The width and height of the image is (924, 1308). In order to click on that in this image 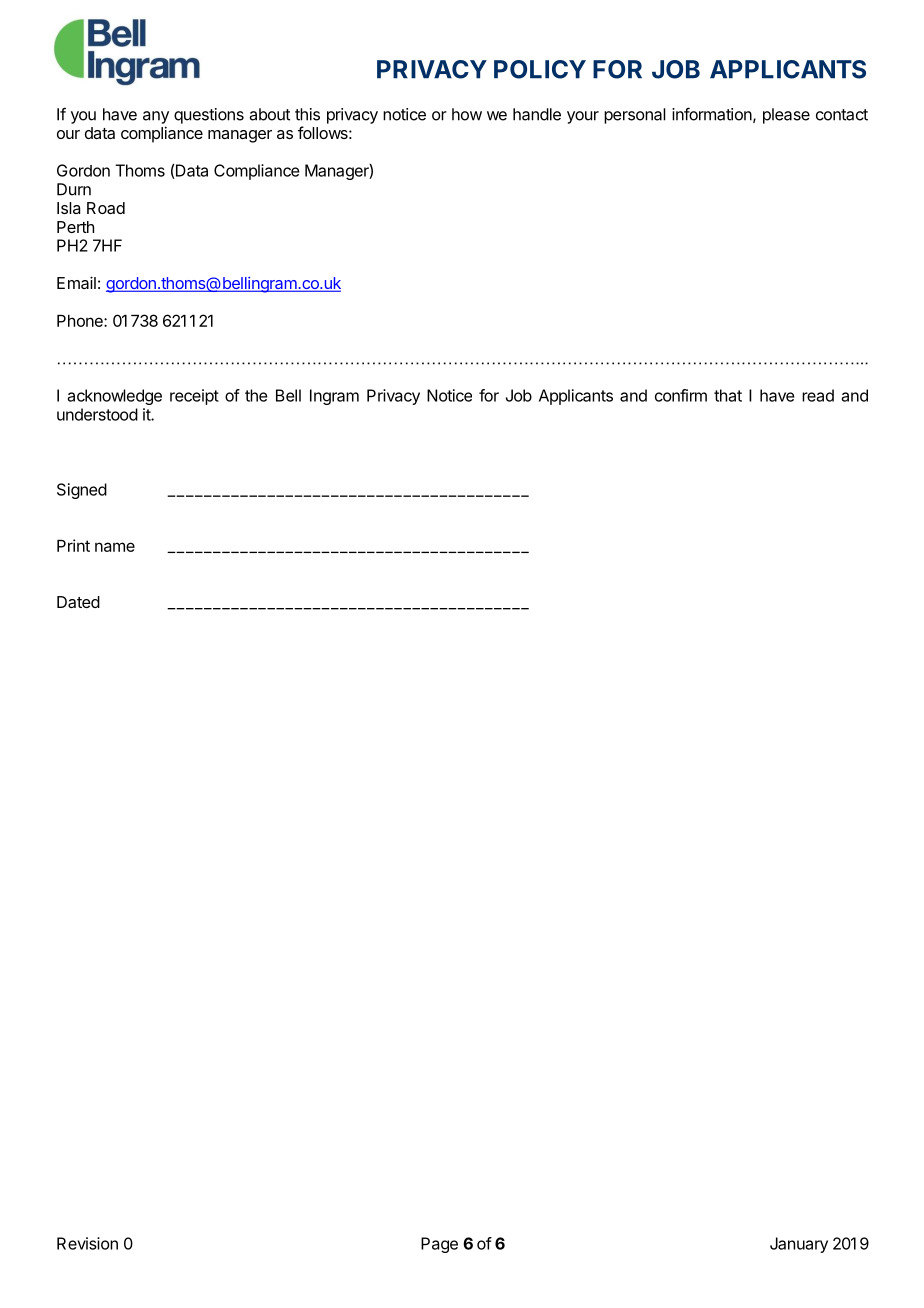, I will do `click(728, 395)`.
